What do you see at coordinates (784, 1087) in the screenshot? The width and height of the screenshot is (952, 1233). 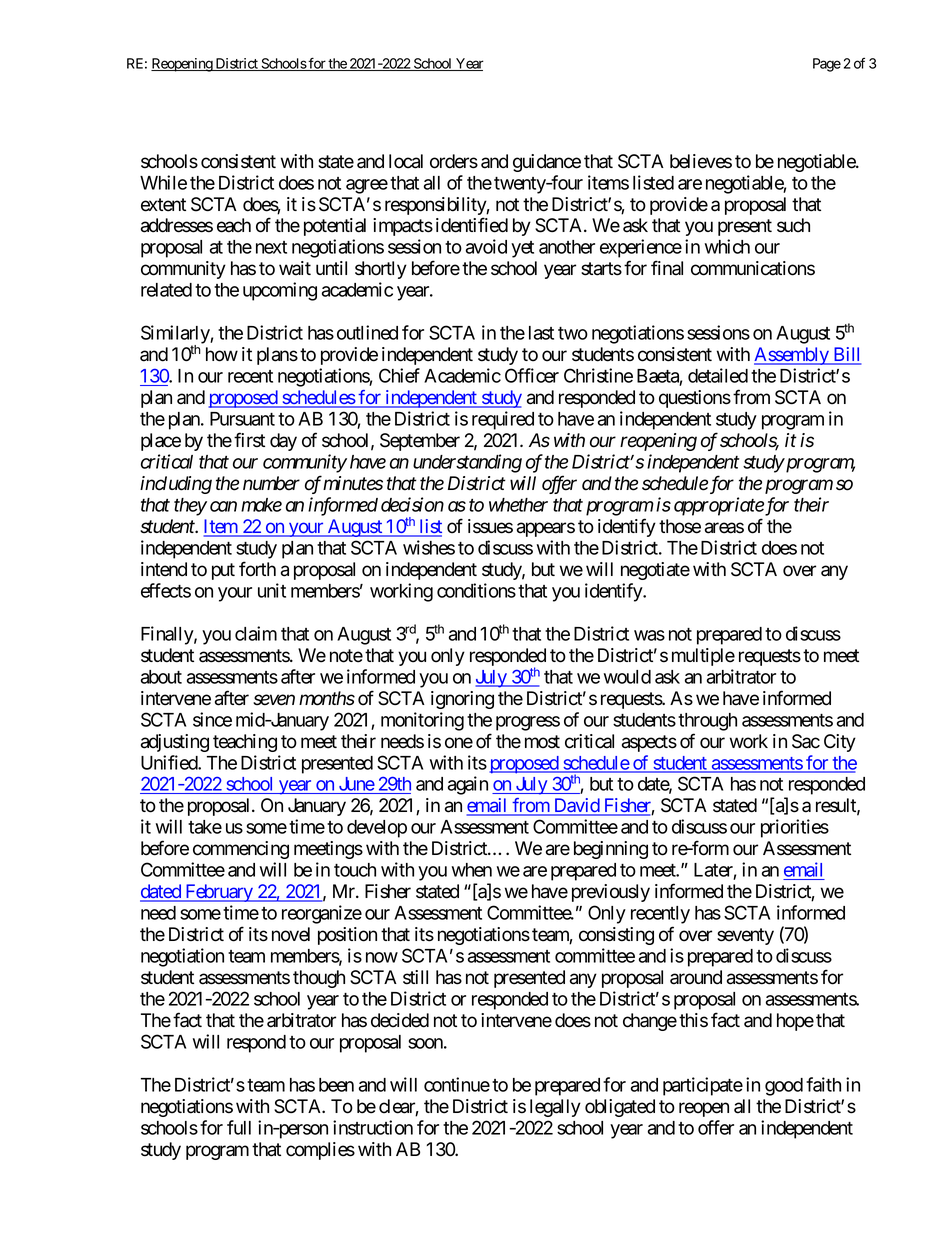 I see `good` at bounding box center [784, 1087].
